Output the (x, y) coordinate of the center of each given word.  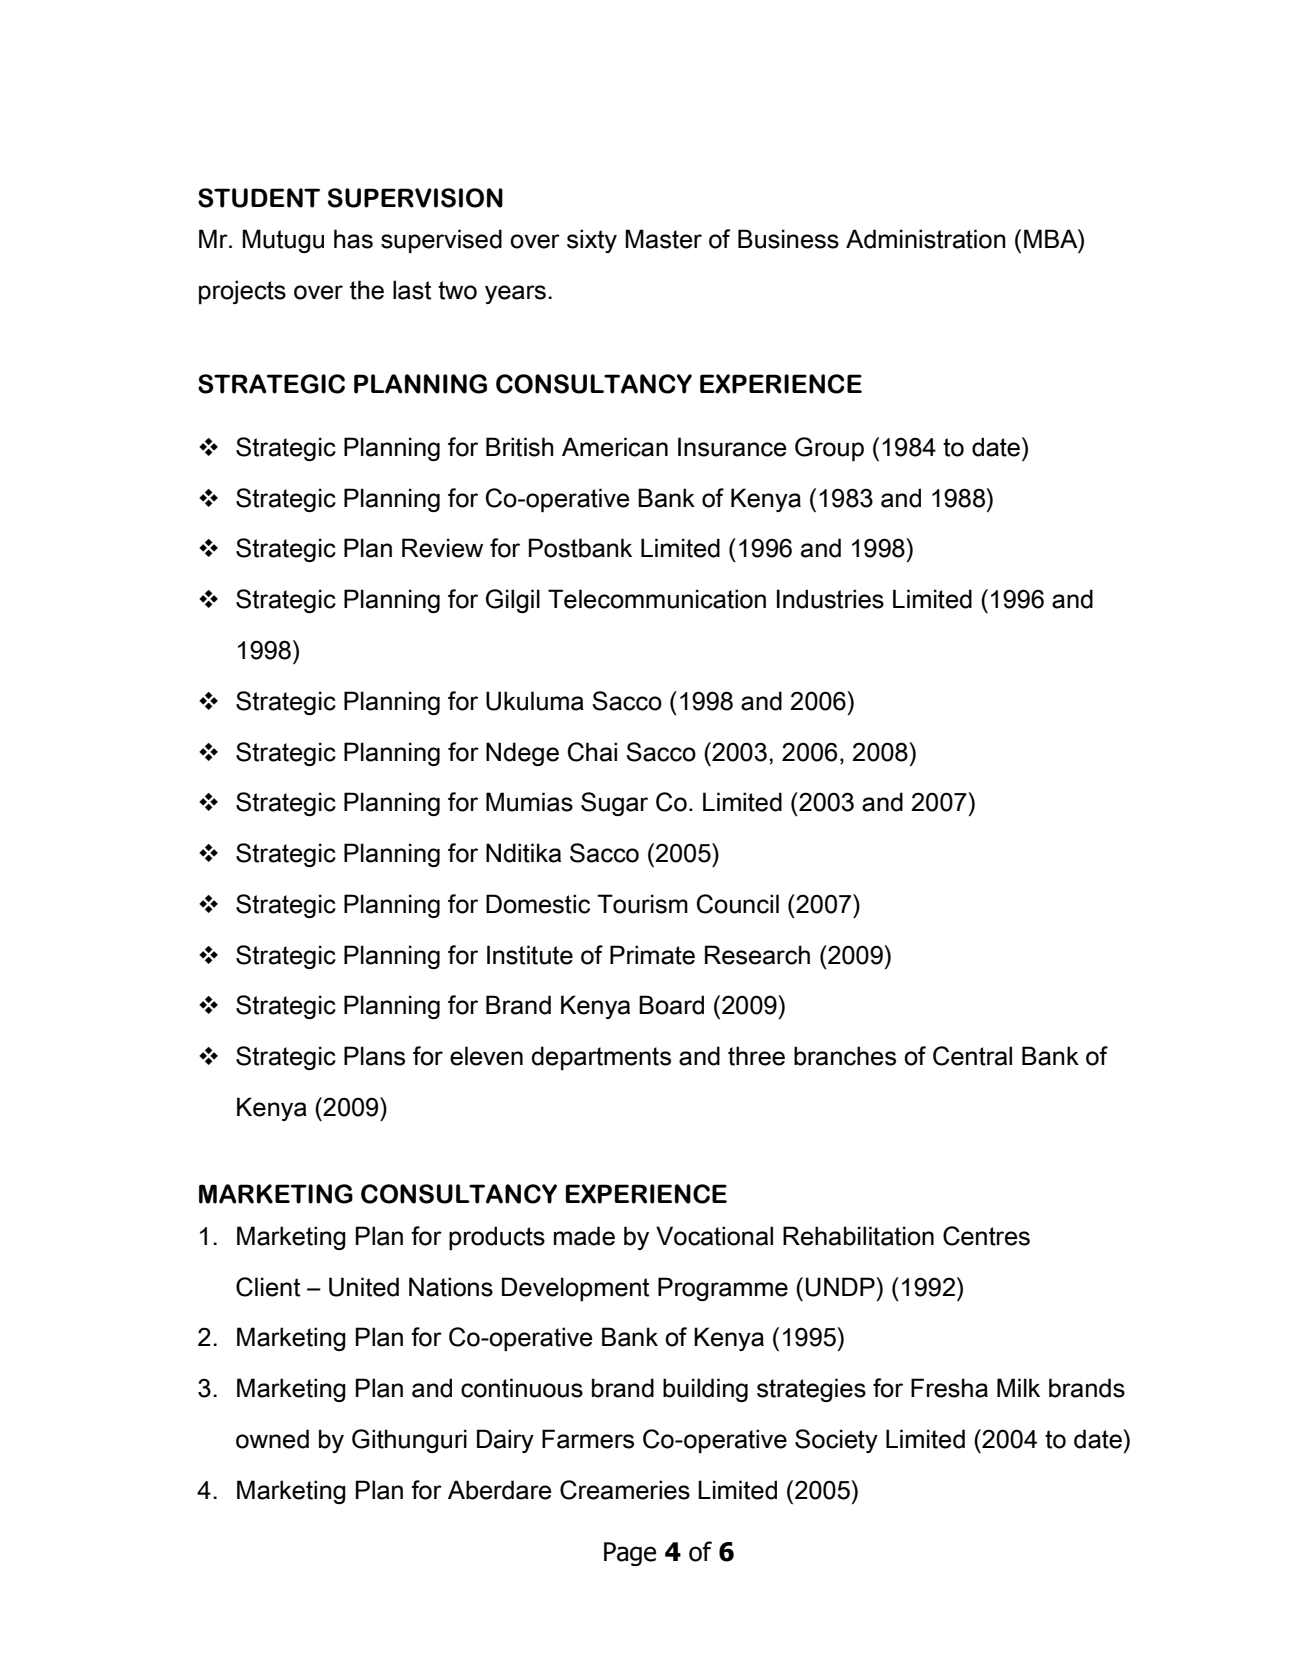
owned (272, 1439)
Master (663, 239)
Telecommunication (657, 599)
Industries (830, 599)
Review (442, 548)
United (364, 1287)
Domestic (538, 904)
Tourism (642, 904)
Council (738, 904)
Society (836, 1441)
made (584, 1236)
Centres (986, 1236)
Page (630, 1554)
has (353, 239)
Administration (926, 239)
